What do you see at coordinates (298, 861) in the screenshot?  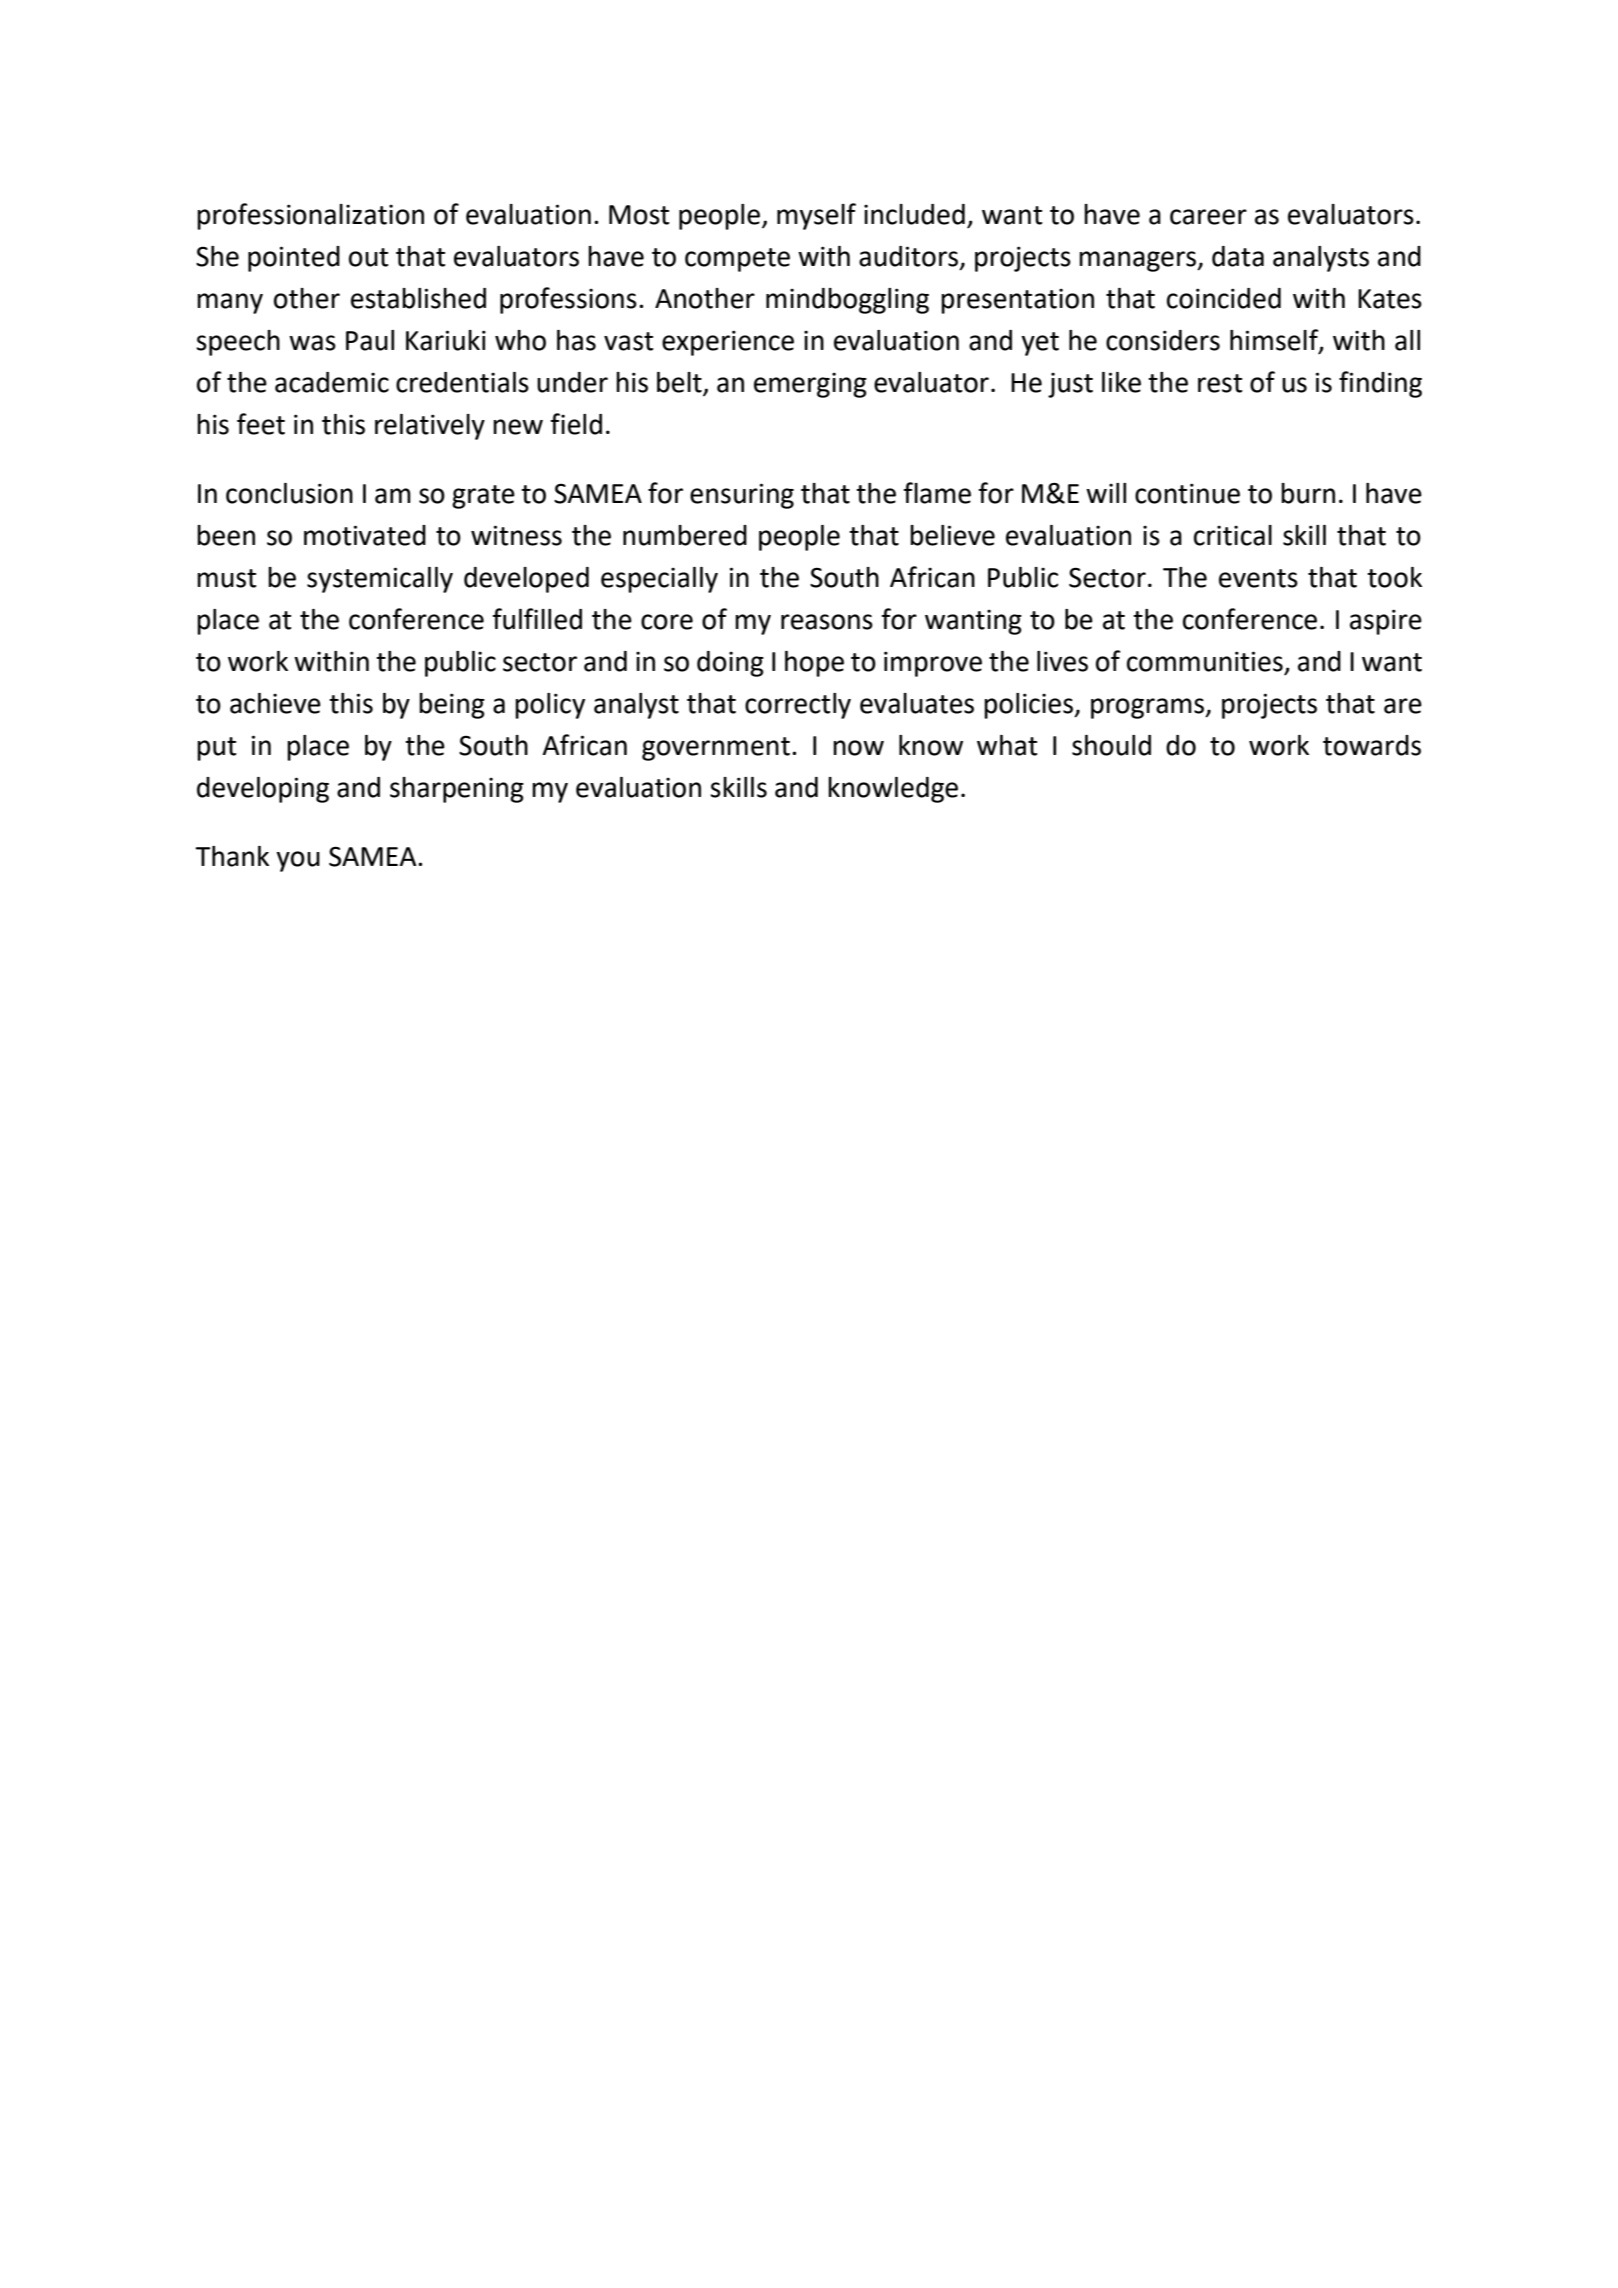 I see `you` at bounding box center [298, 861].
